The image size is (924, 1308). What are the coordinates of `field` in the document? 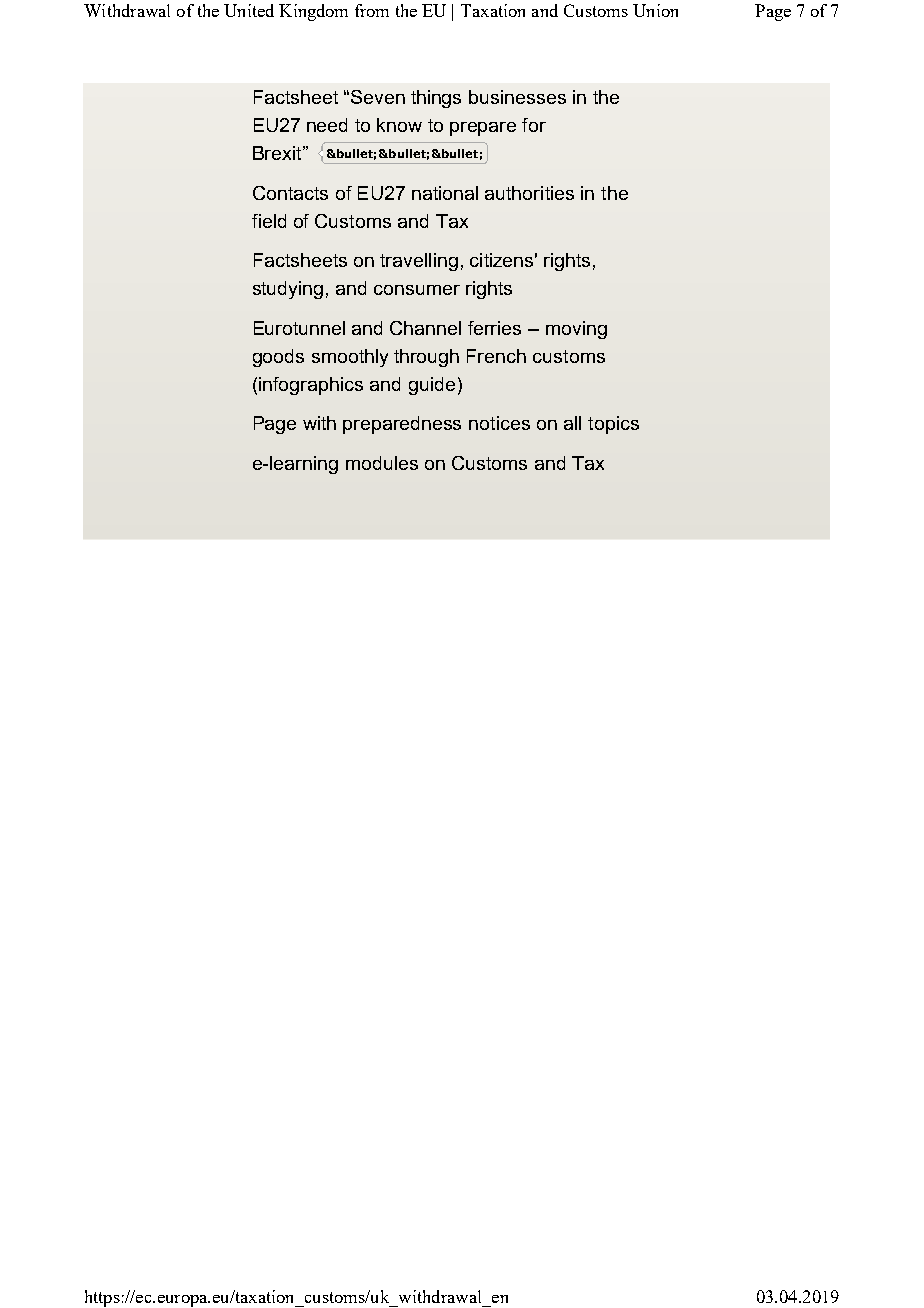 It's located at (269, 221).
